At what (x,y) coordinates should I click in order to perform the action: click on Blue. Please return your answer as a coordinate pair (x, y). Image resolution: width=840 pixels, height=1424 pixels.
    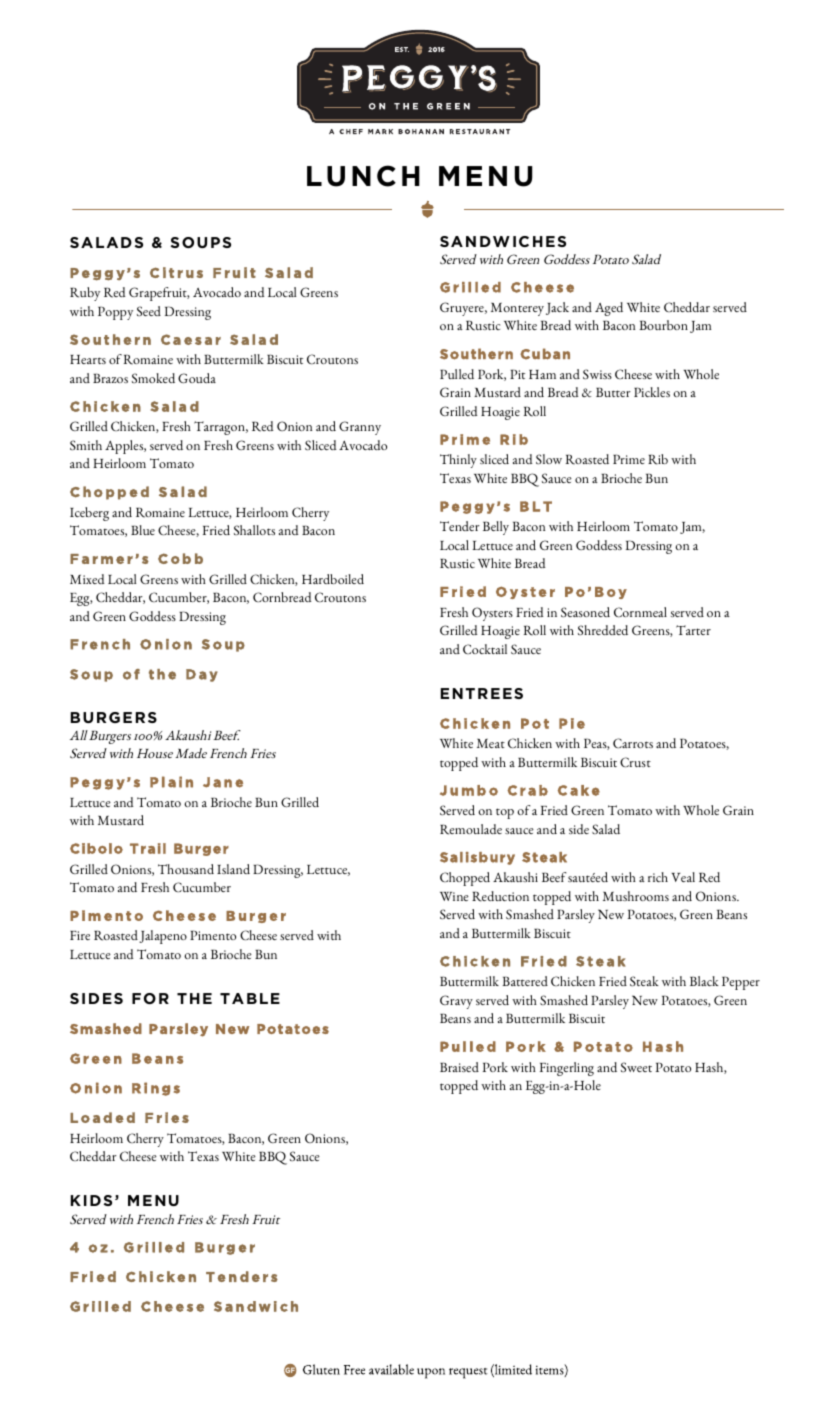
    Looking at the image, I should click on (143, 530).
